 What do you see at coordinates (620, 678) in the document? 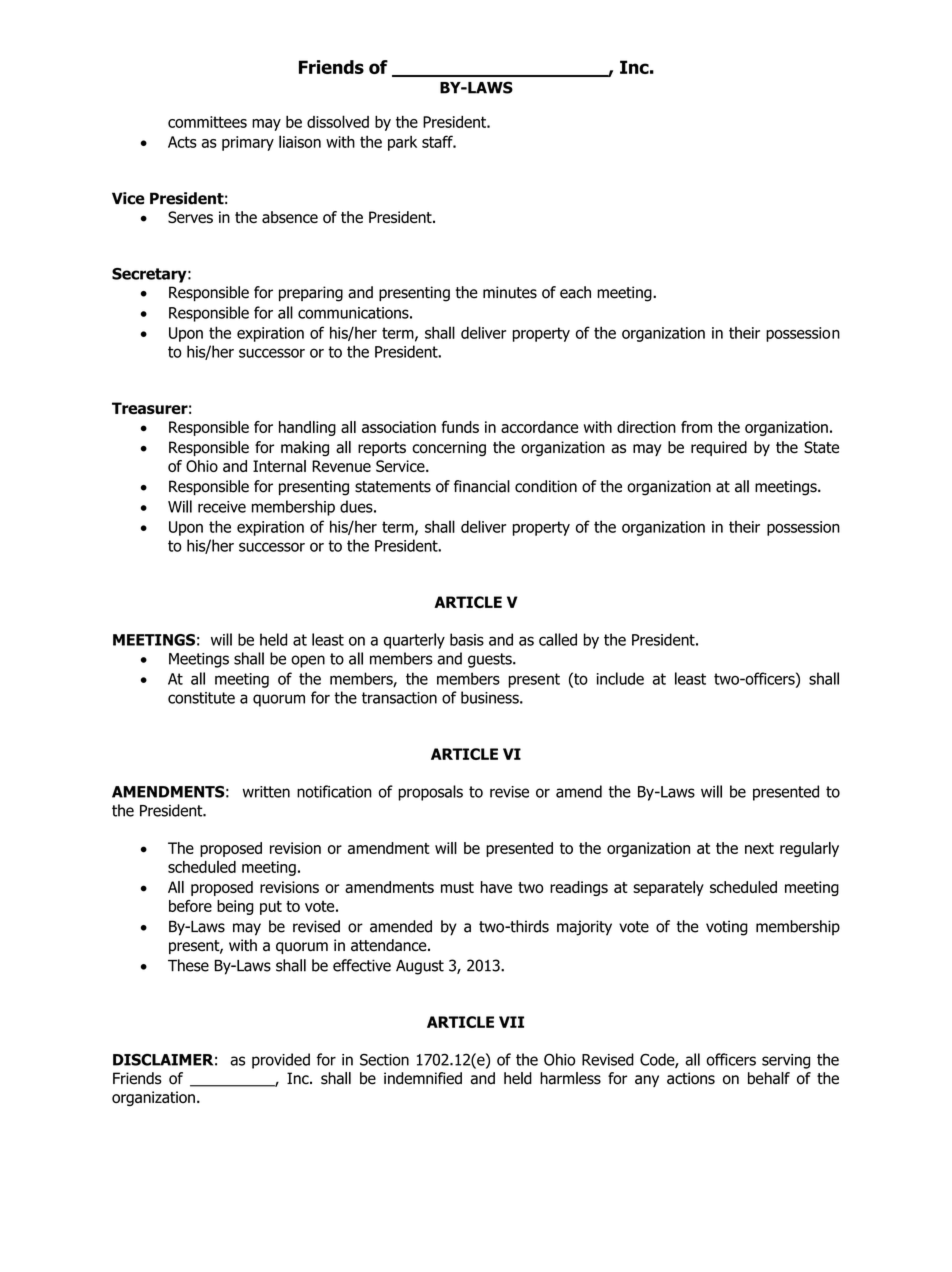
I see `include` at bounding box center [620, 678].
